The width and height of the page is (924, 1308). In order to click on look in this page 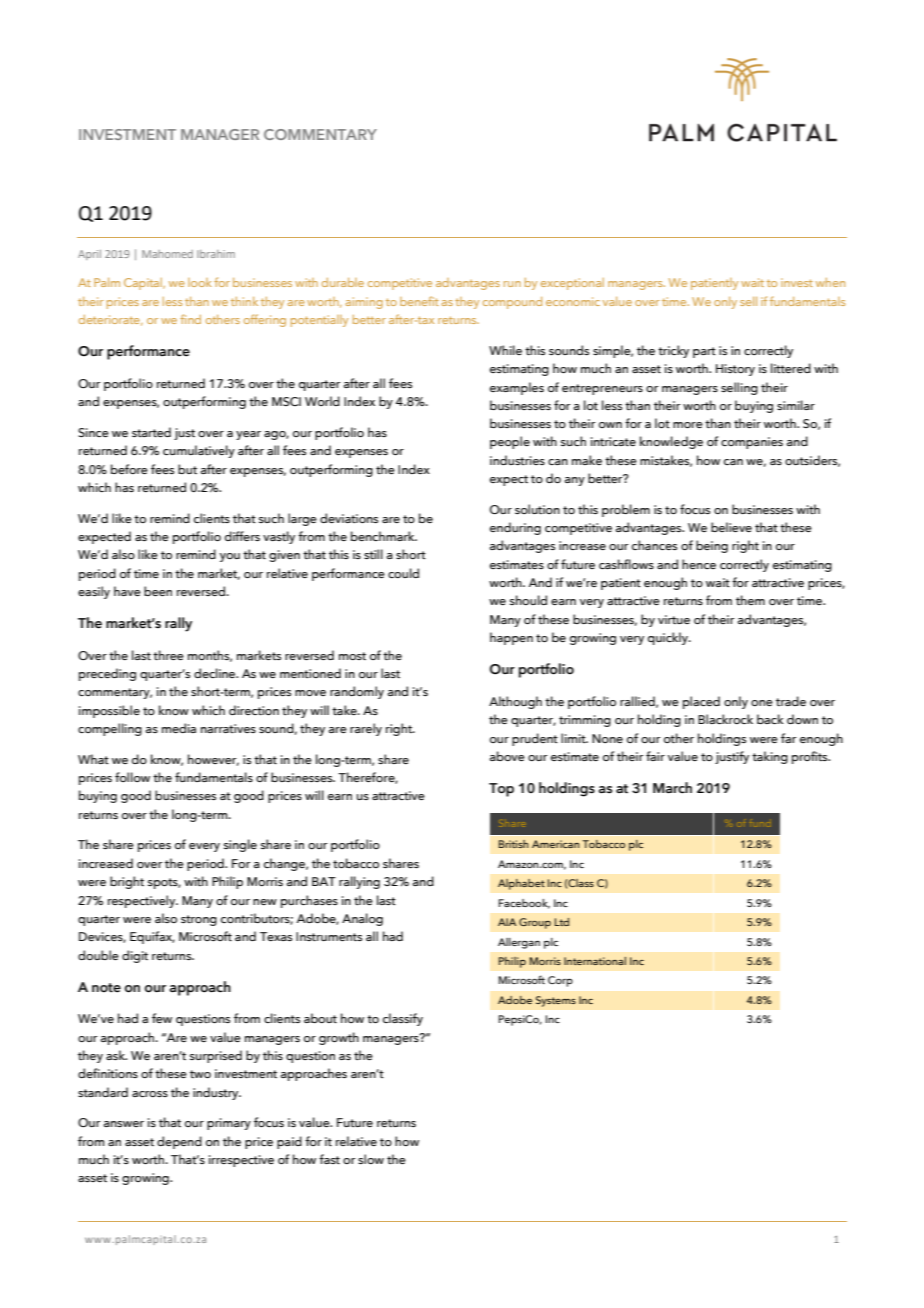, I will do `click(200, 282)`.
